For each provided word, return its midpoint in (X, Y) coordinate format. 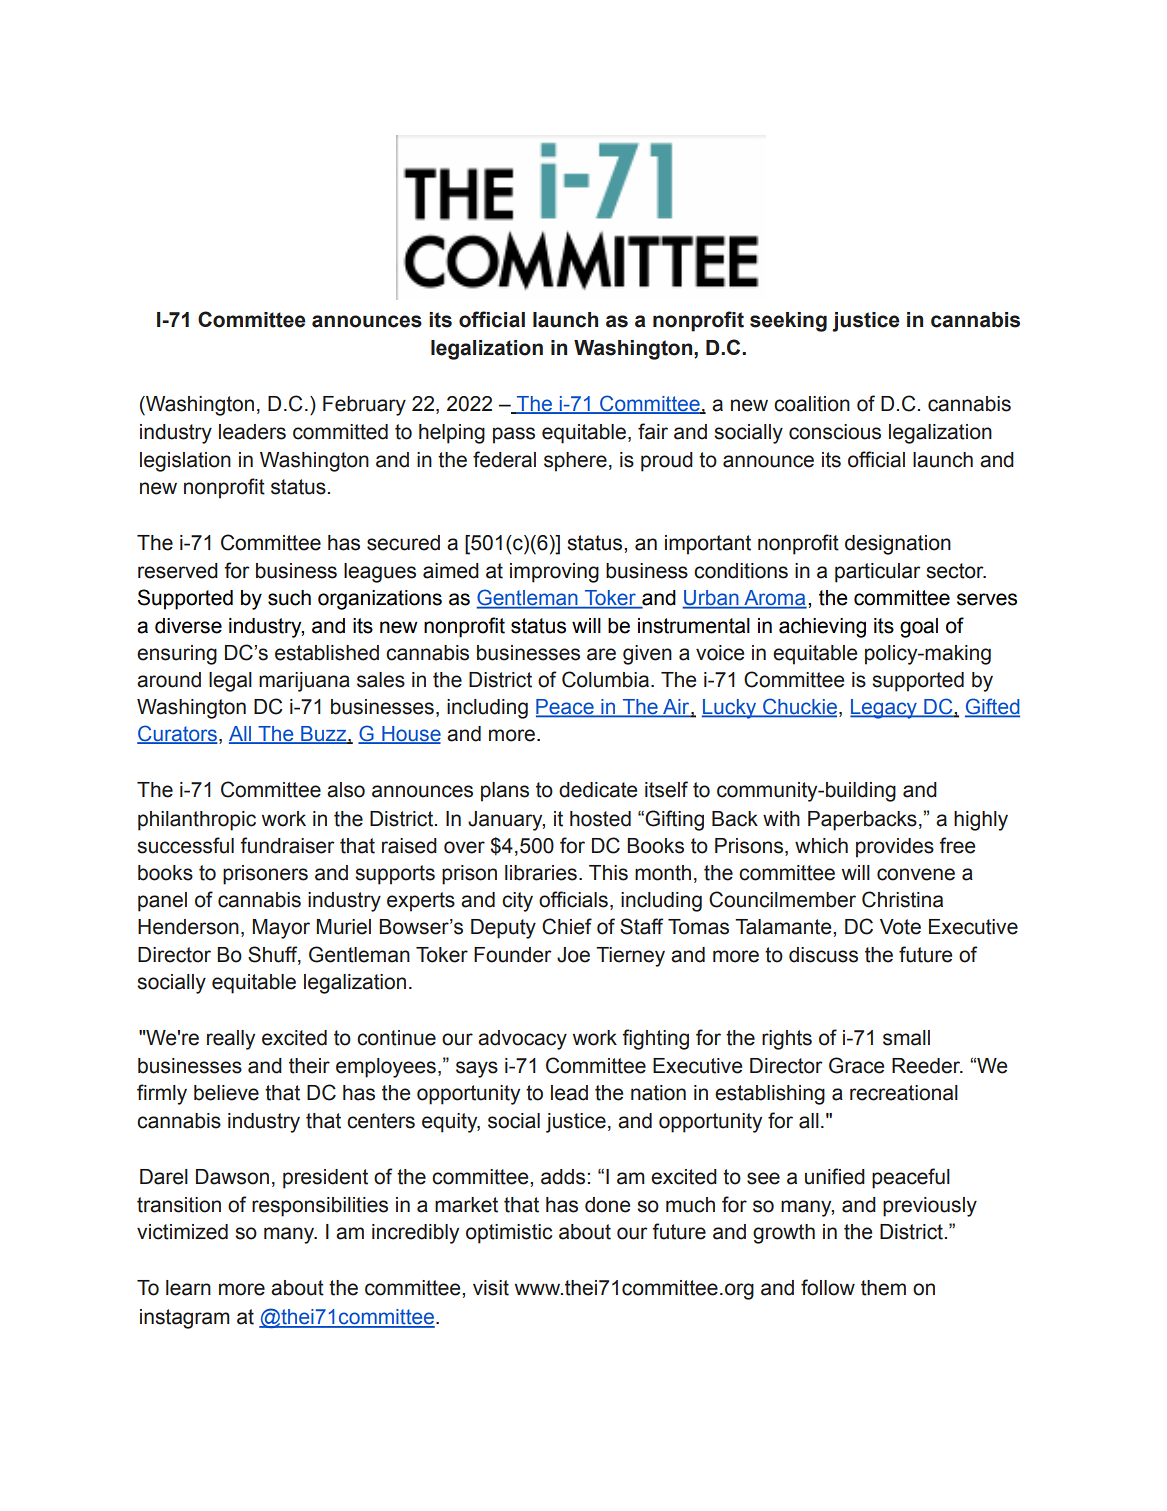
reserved (178, 571)
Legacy (884, 709)
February (364, 406)
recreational (904, 1093)
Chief (567, 926)
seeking (788, 322)
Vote (900, 927)
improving (554, 573)
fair (653, 431)
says (477, 1069)
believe (226, 1093)
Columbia (607, 679)
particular (878, 573)
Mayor (281, 929)
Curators (177, 734)
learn (188, 1288)
